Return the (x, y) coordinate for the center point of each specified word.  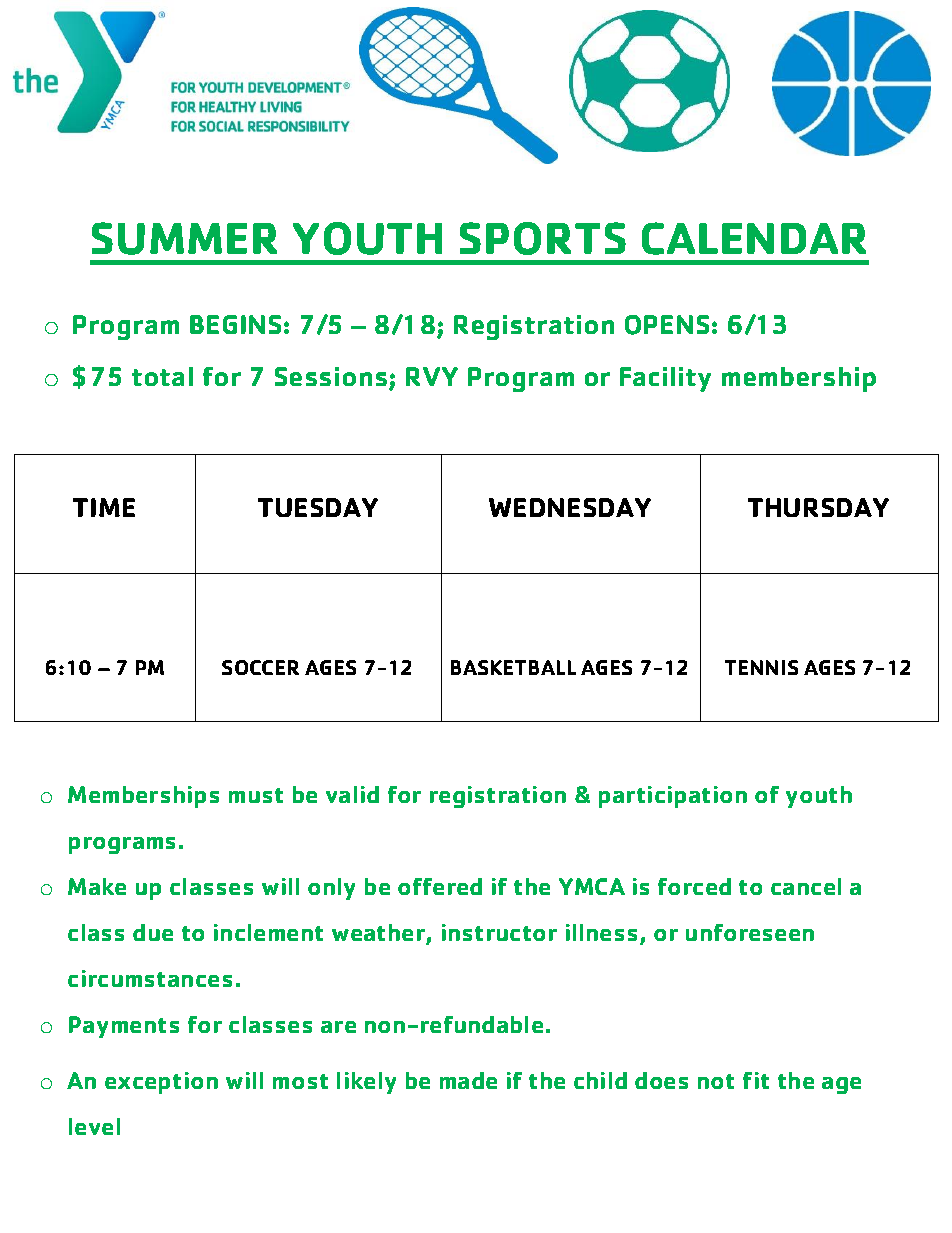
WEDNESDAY (570, 507)
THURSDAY (818, 507)
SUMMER (184, 238)
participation (673, 797)
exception (161, 1083)
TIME (104, 507)
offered (440, 886)
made (468, 1080)
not (716, 1081)
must (256, 795)
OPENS (667, 325)
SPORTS (543, 238)
